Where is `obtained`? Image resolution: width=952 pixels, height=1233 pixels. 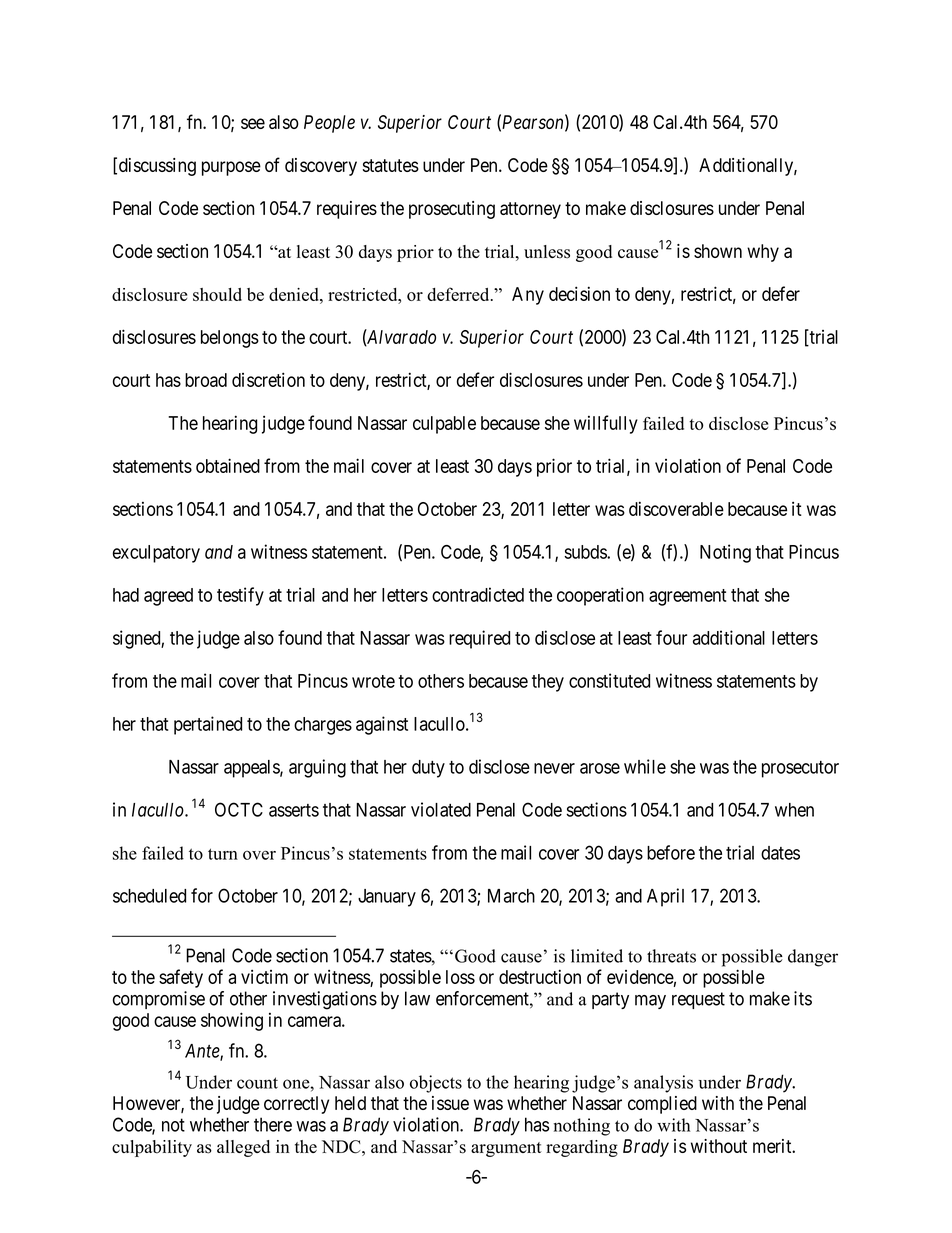 obtained is located at coordinates (228, 465).
